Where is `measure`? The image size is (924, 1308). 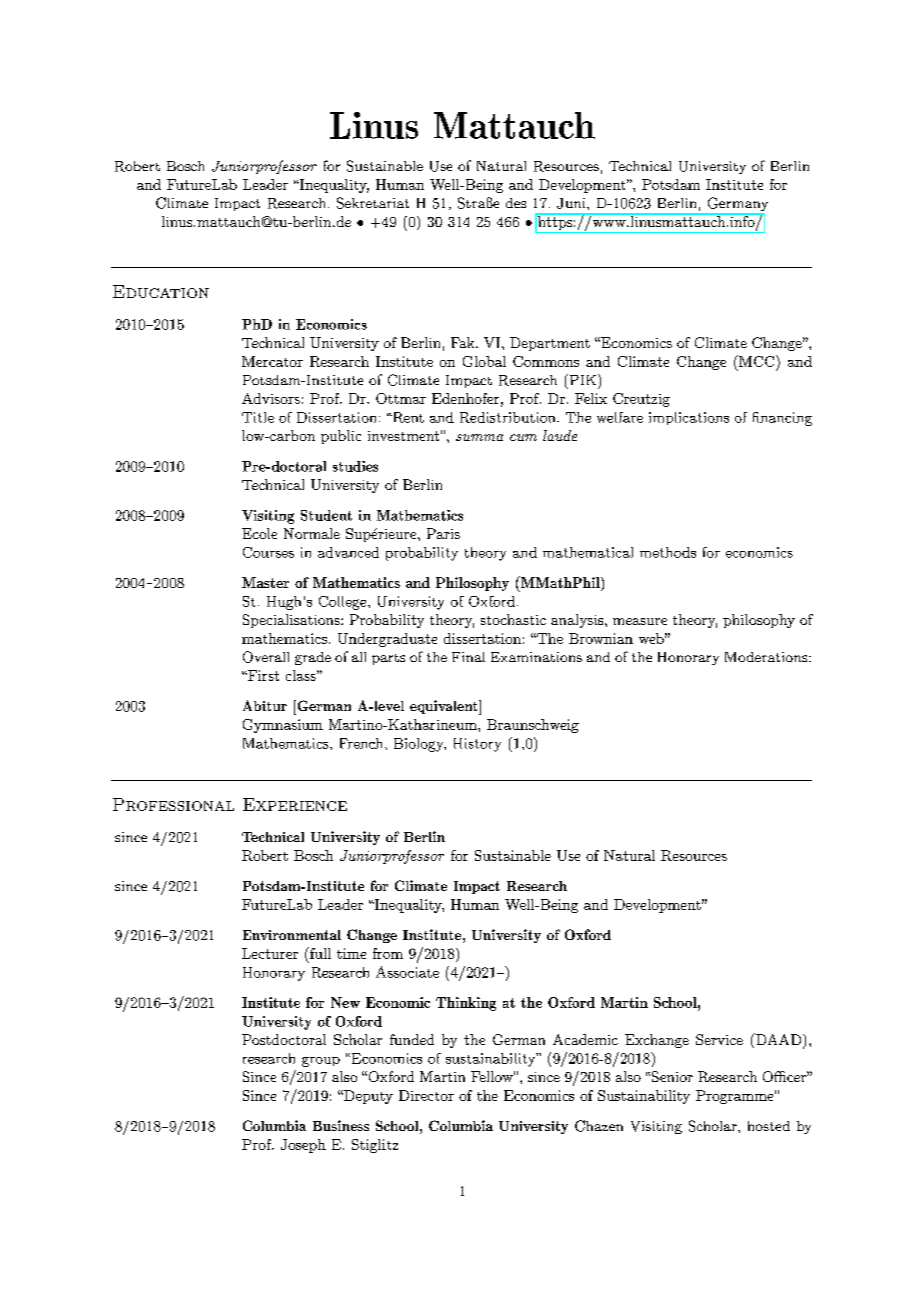 measure is located at coordinates (640, 621).
